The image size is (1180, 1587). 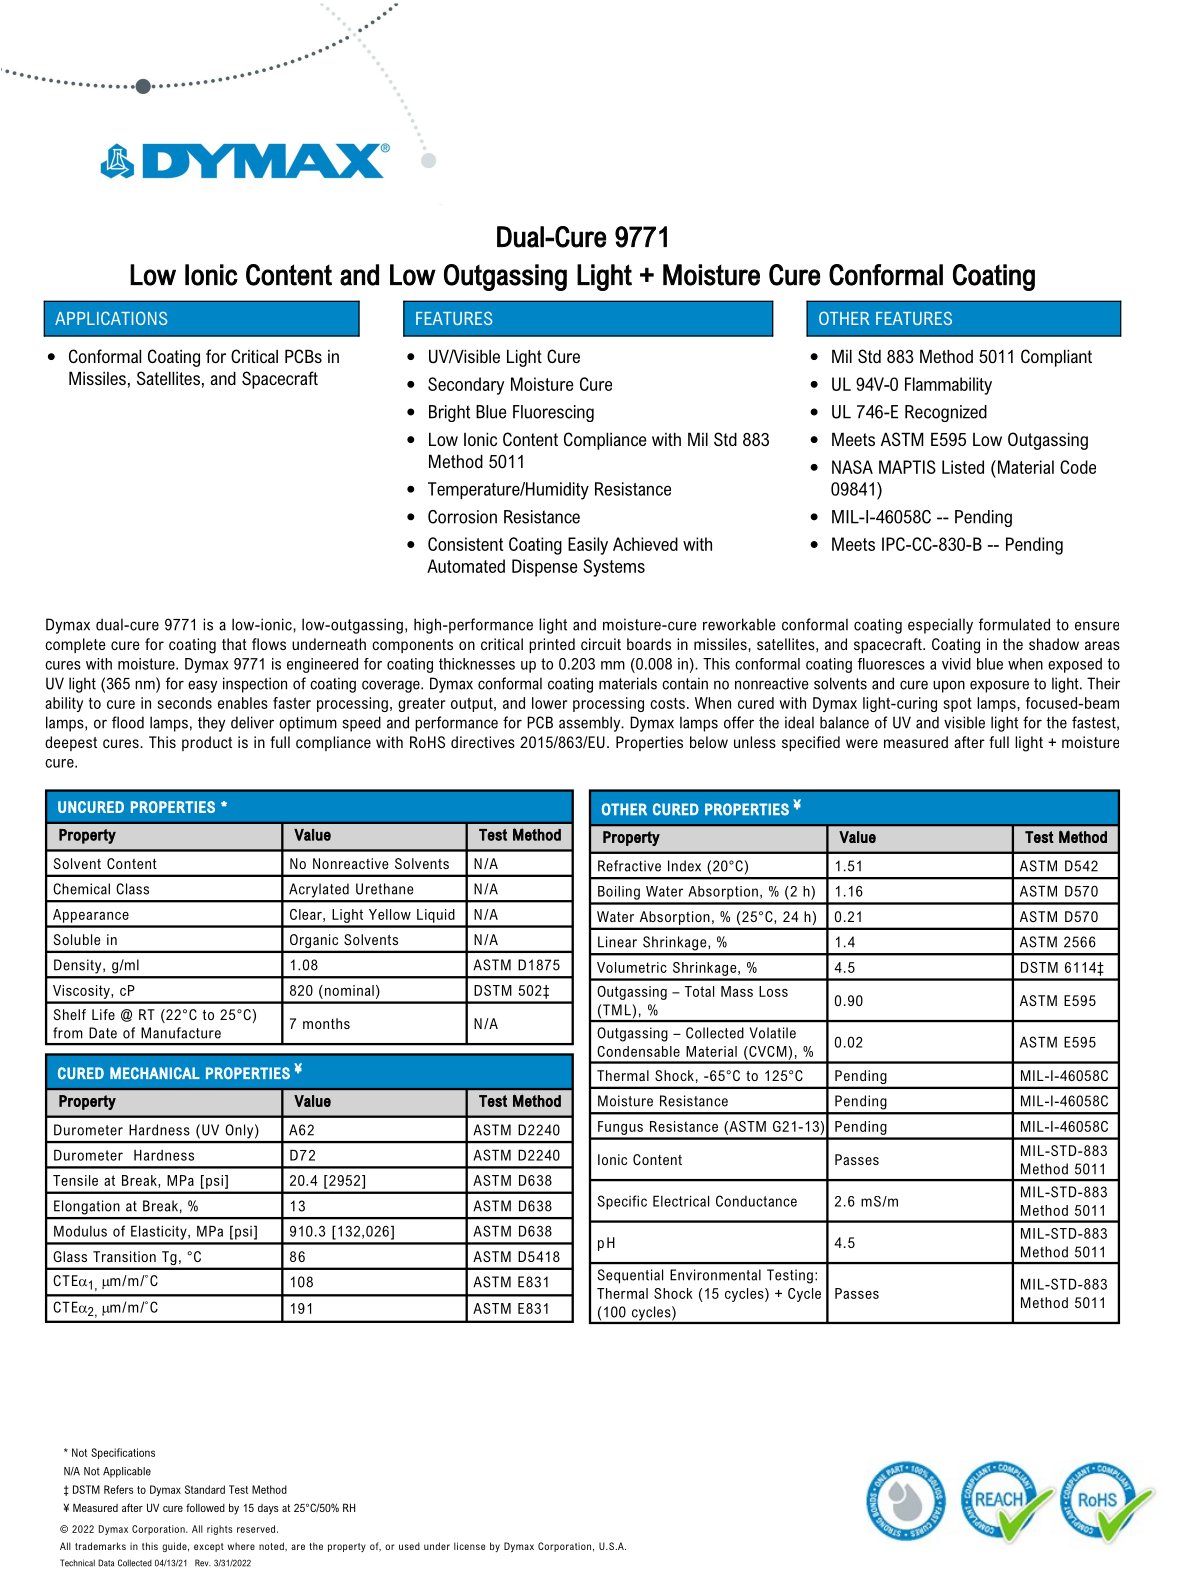 I want to click on rights, so click(x=219, y=1530).
